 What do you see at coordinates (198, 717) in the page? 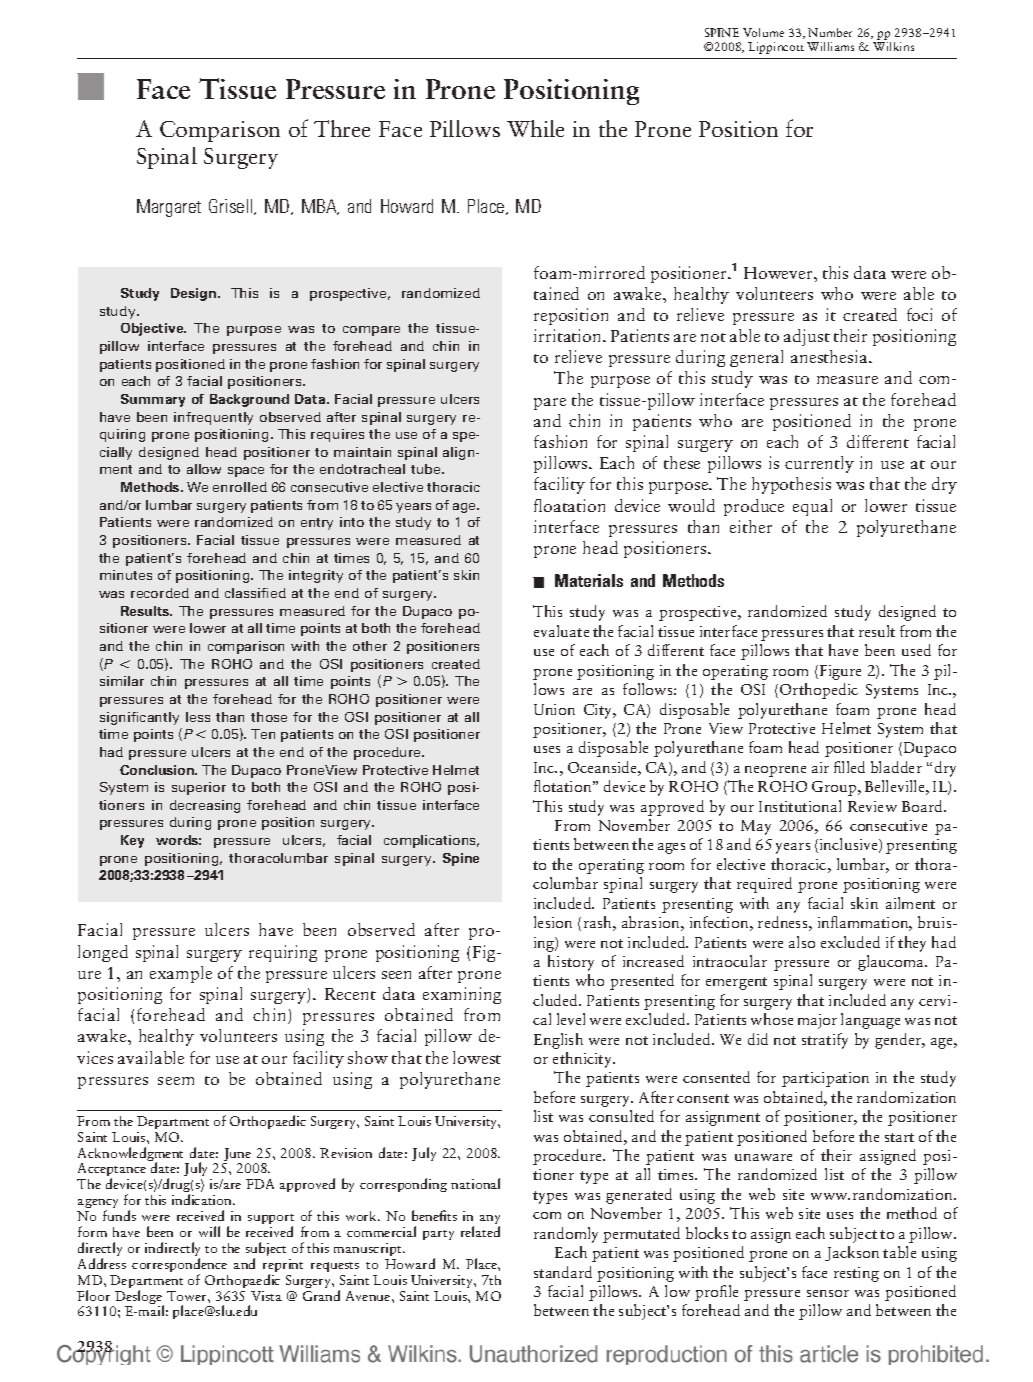
I see `less` at bounding box center [198, 717].
